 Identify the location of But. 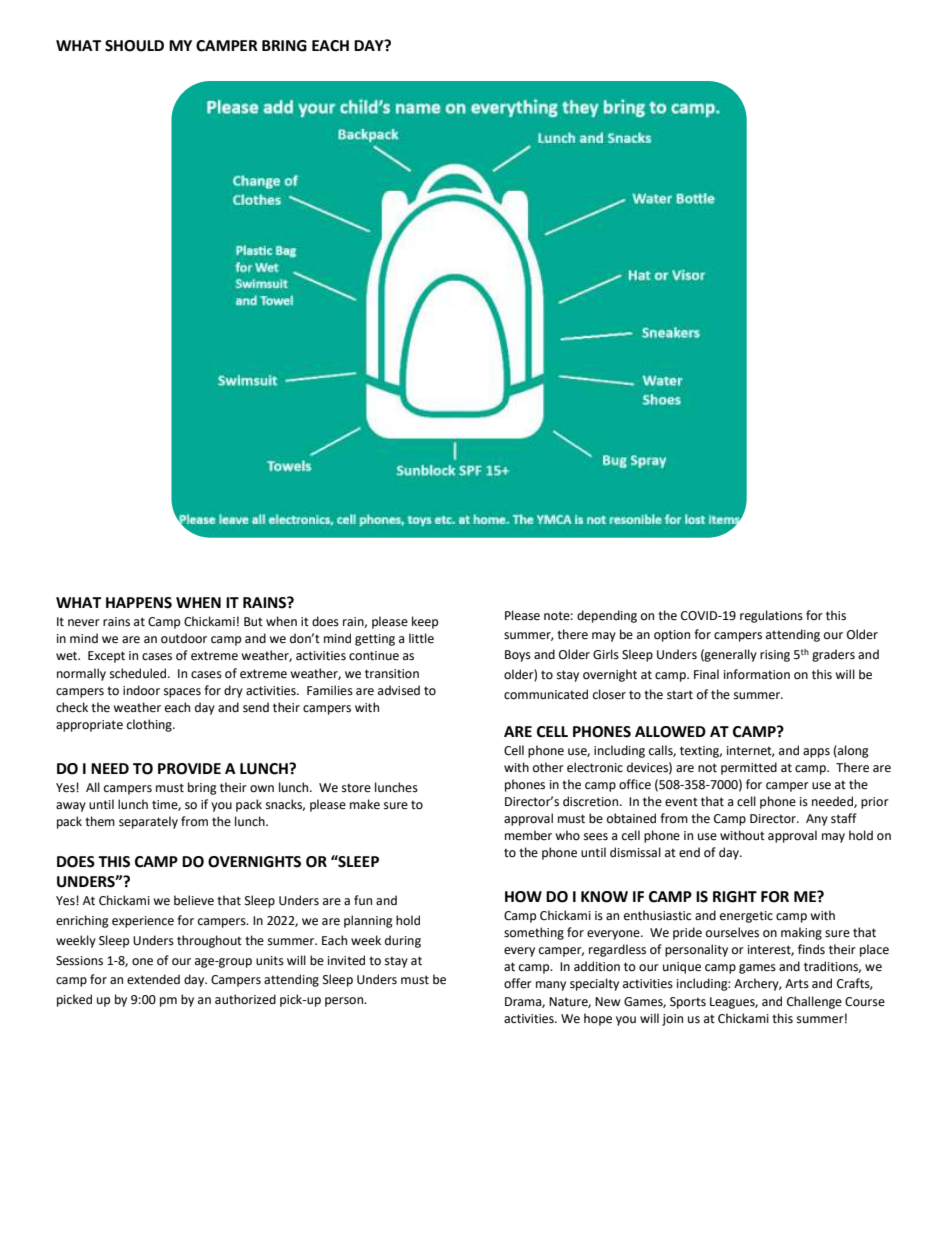
(253, 621).
